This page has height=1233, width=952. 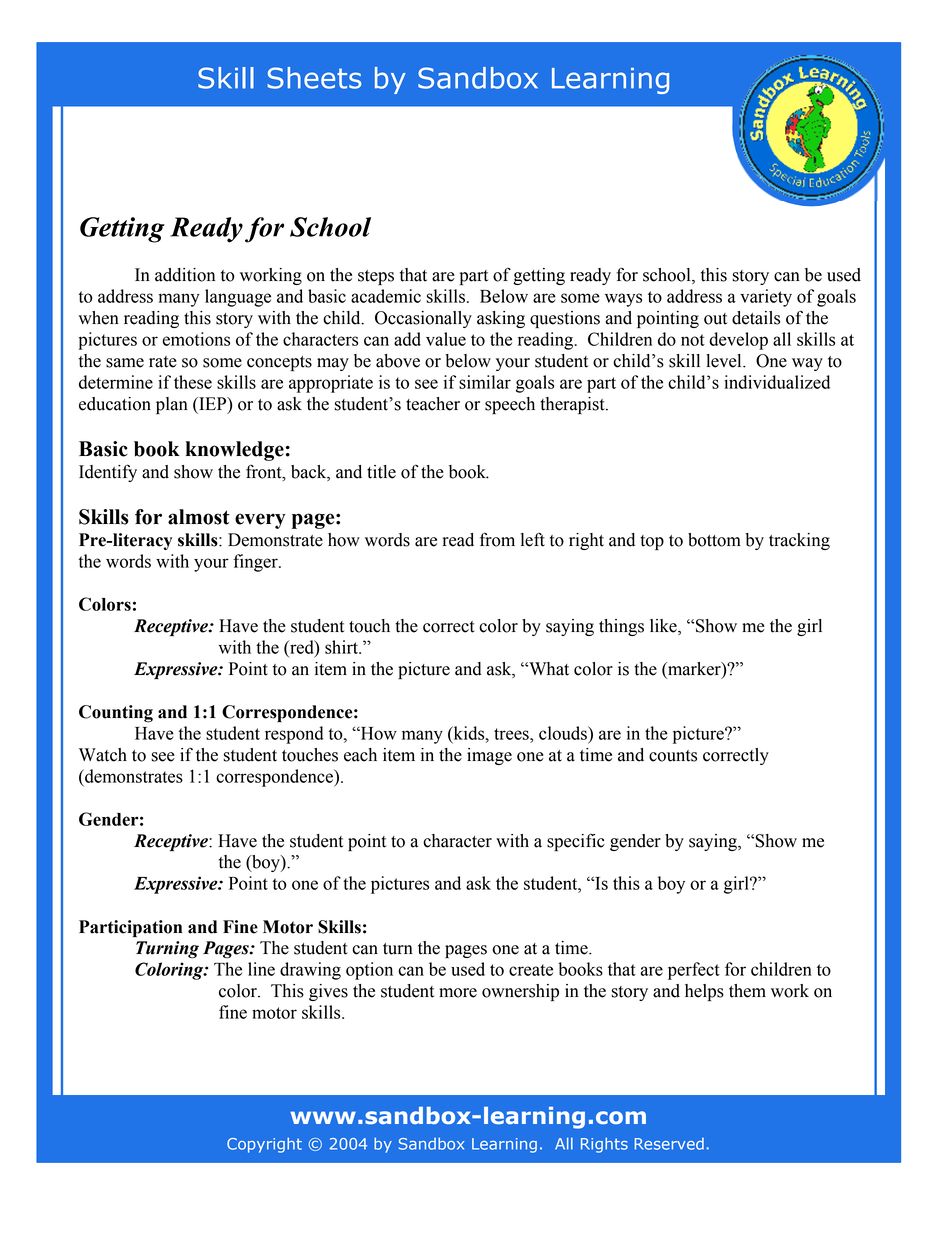 I want to click on title, so click(x=381, y=472).
